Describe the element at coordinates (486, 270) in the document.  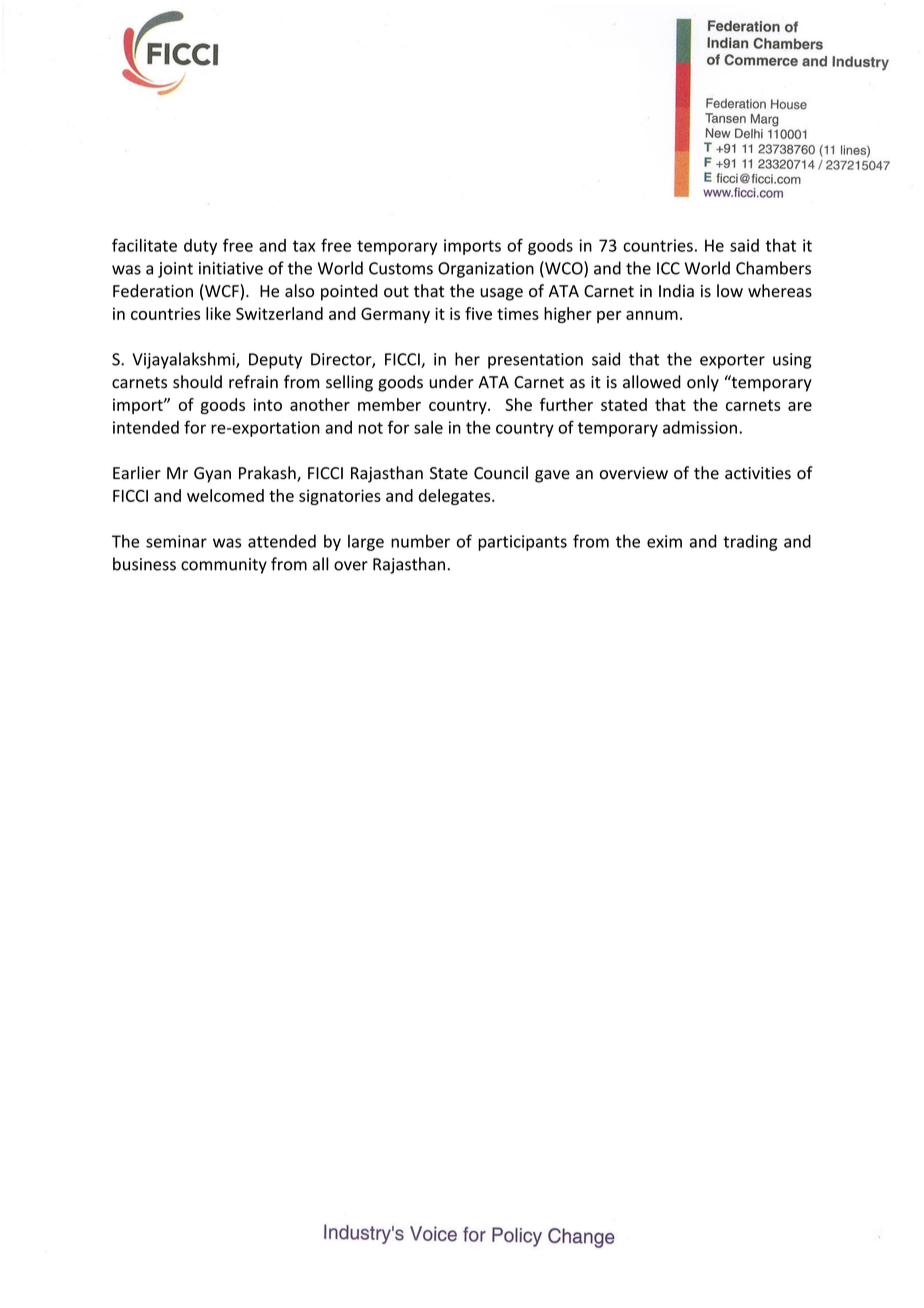
I see `Organization` at that location.
